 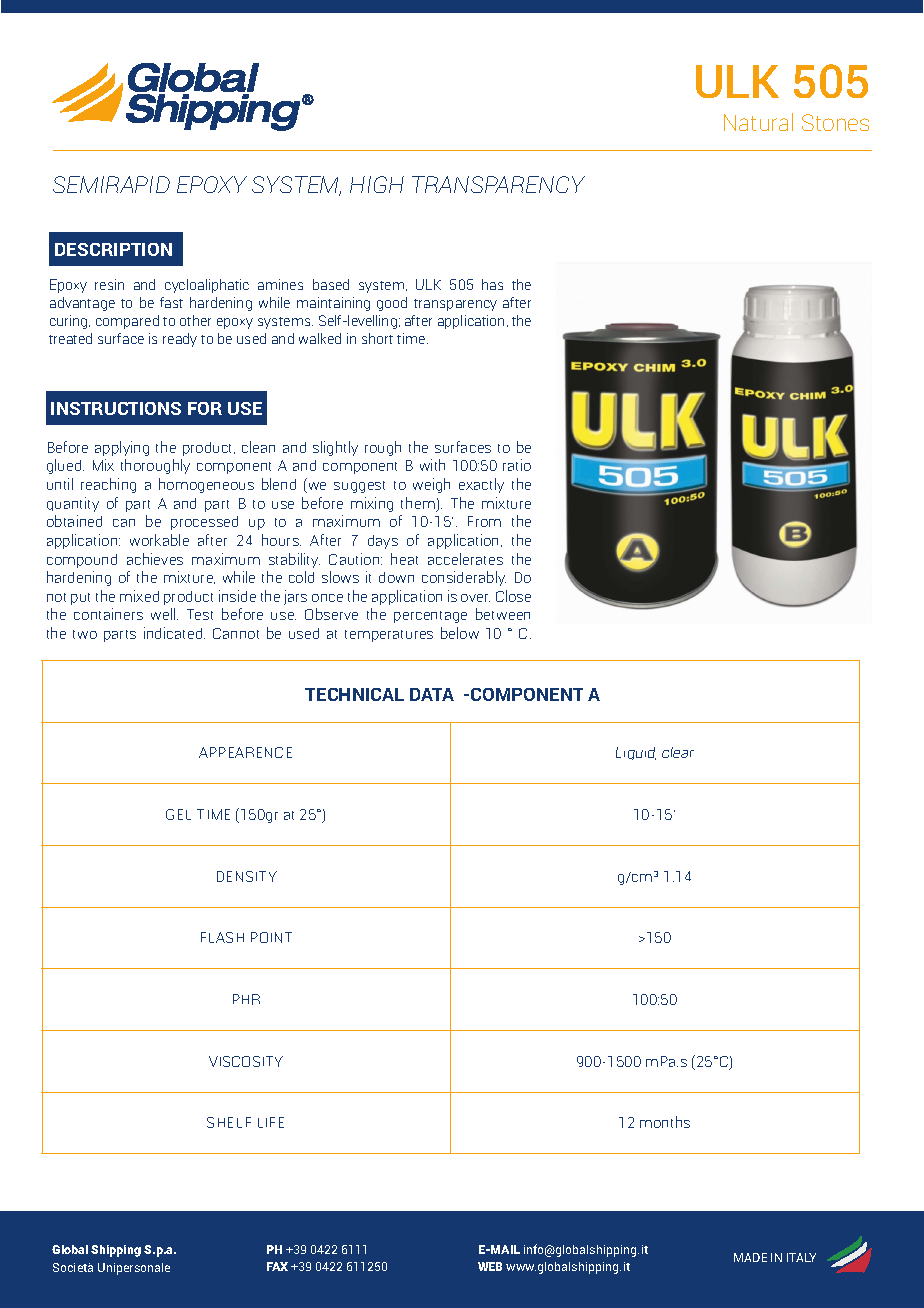 I want to click on with, so click(x=432, y=465).
